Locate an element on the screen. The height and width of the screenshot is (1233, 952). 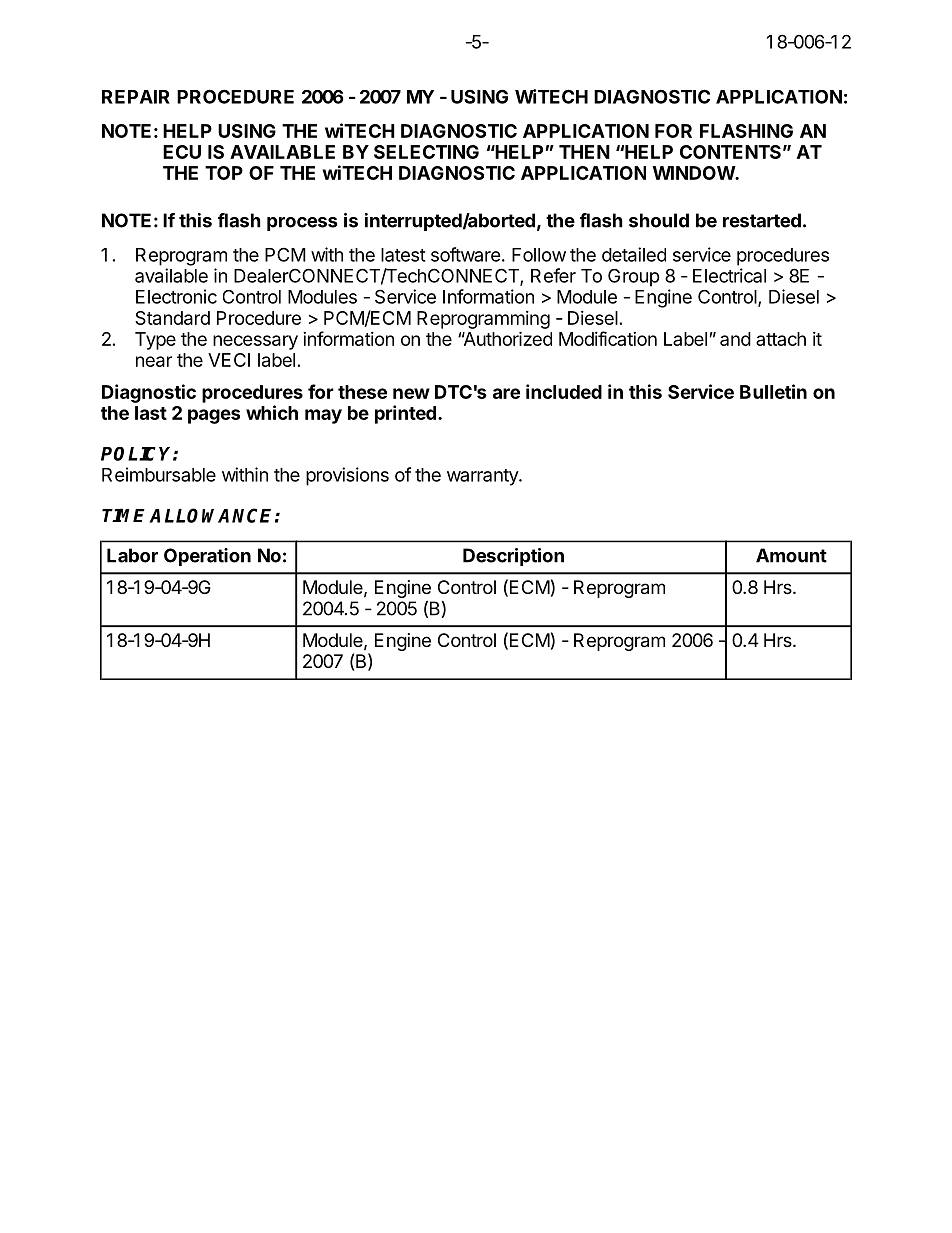
SELECTING is located at coordinates (426, 152).
